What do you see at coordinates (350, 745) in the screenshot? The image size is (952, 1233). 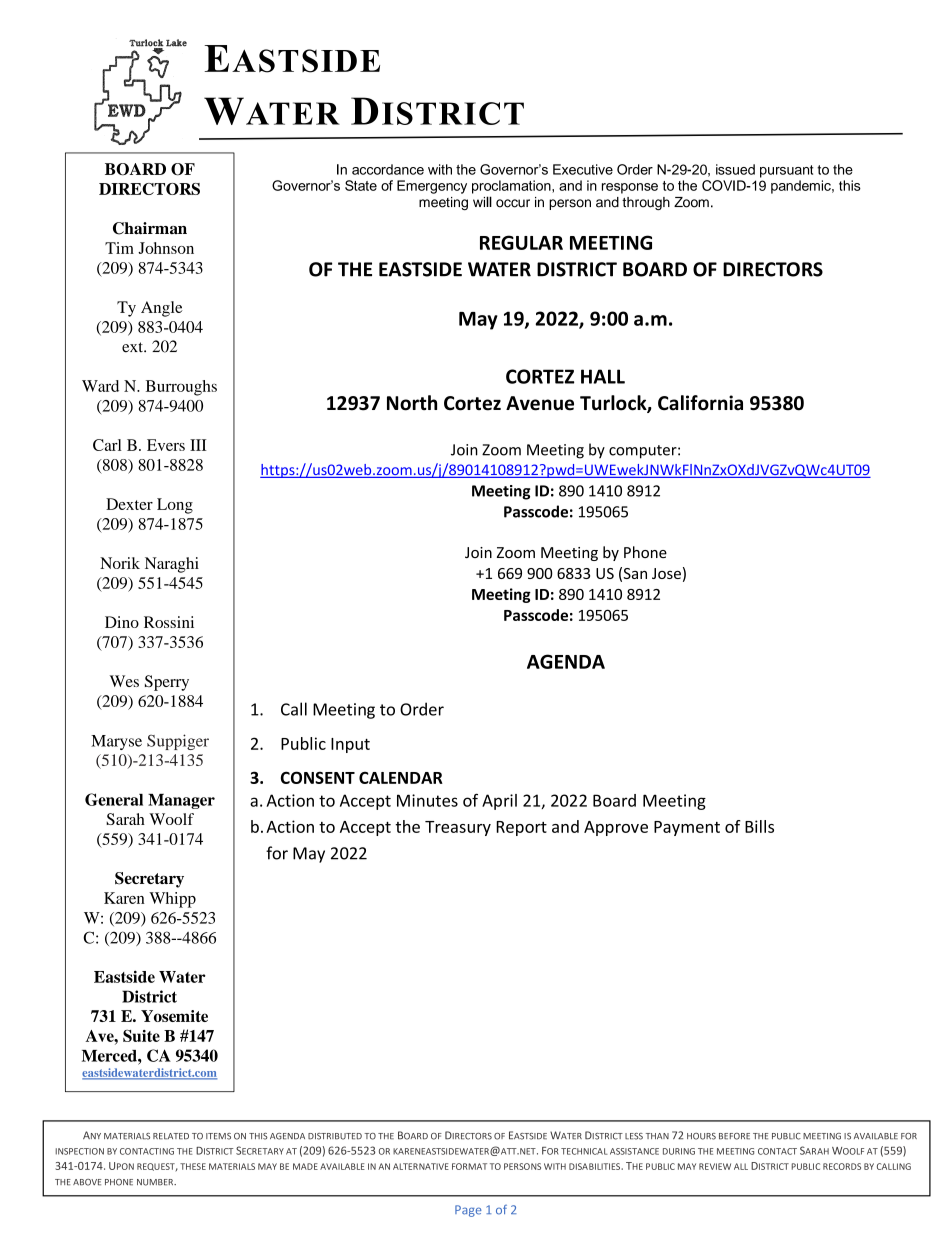 I see `Input` at bounding box center [350, 745].
